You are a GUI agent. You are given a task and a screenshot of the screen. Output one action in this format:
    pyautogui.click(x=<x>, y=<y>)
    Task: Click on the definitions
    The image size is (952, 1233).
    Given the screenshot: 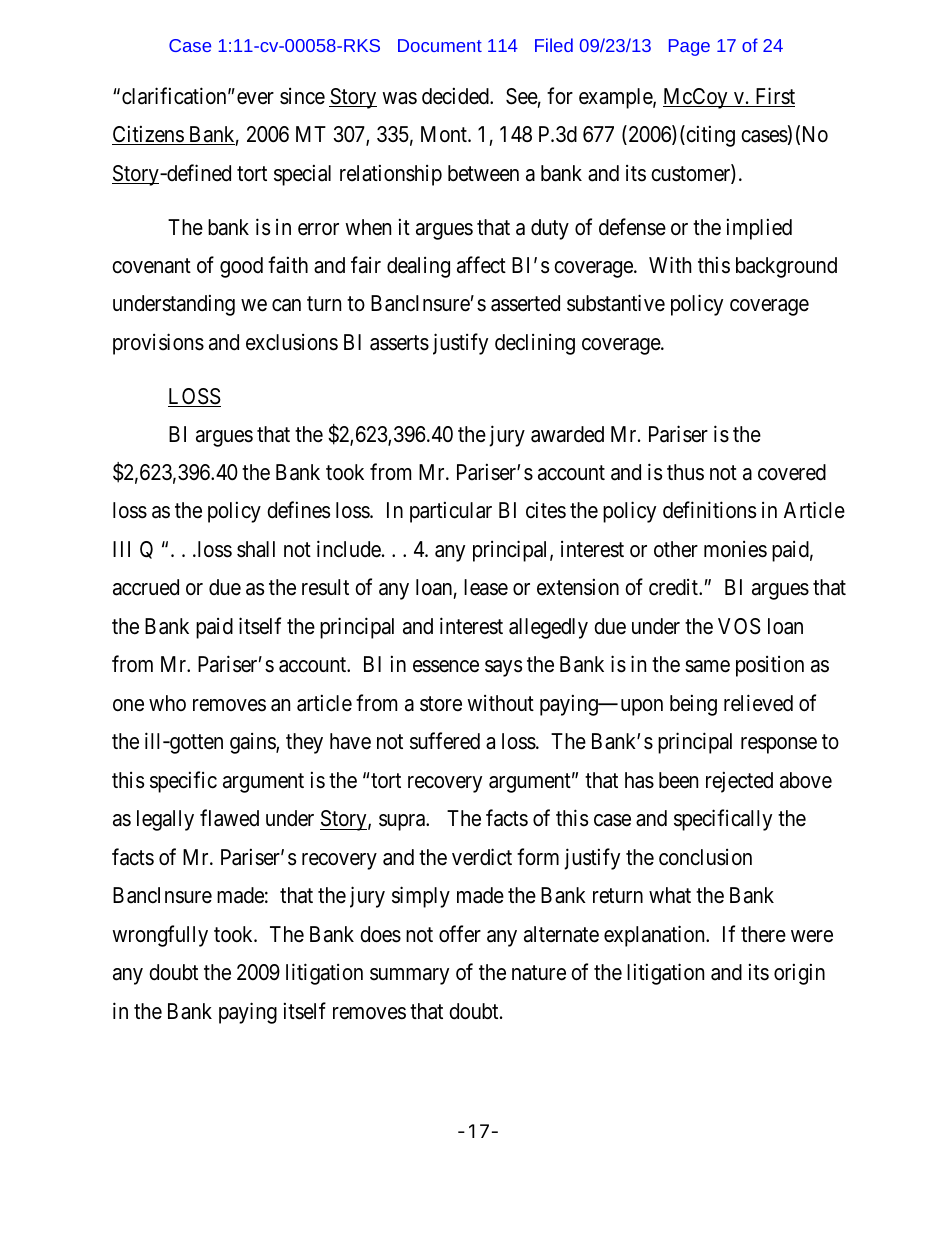 What is the action you would take?
    pyautogui.click(x=709, y=510)
